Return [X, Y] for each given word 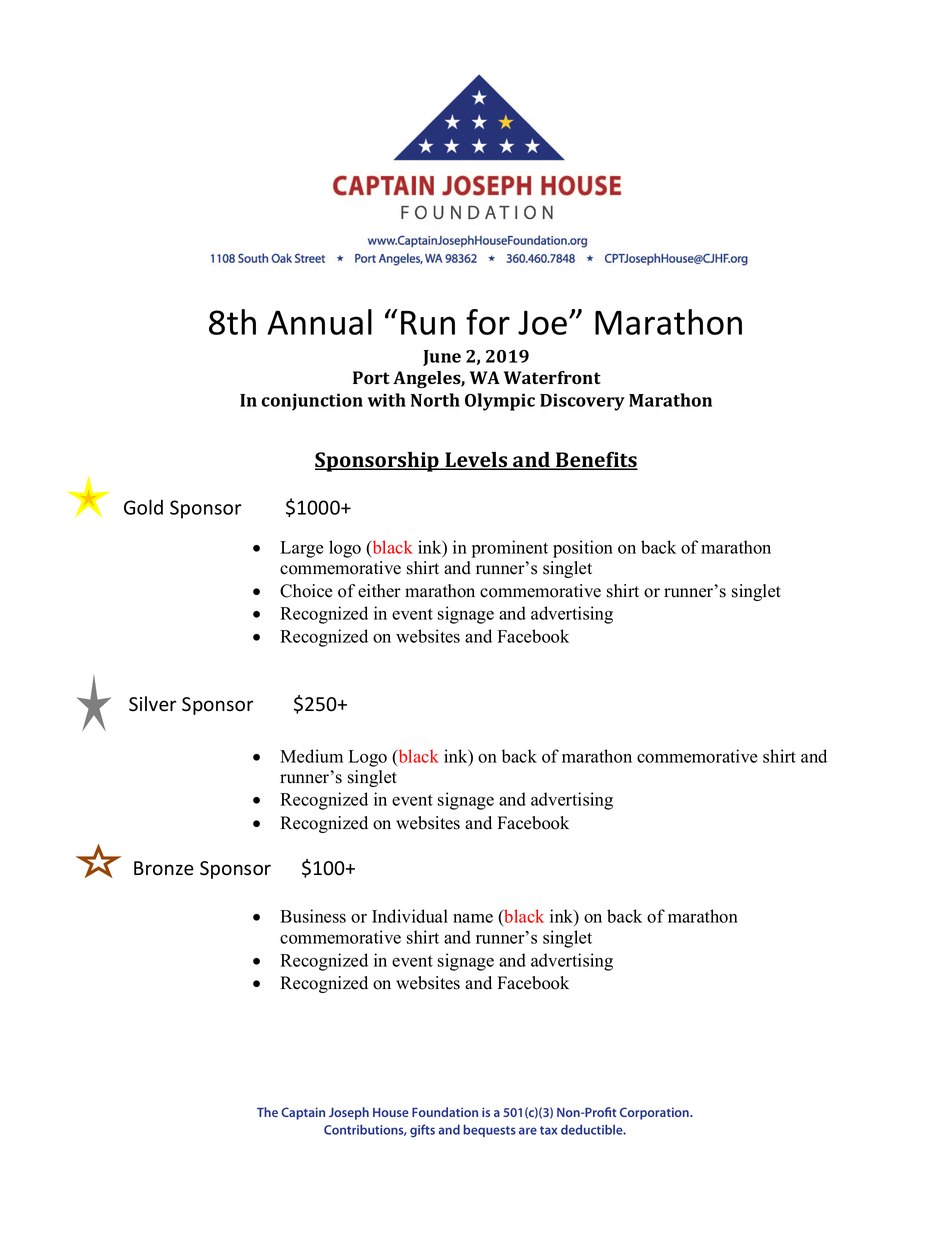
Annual [319, 322]
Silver [152, 704]
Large [302, 549]
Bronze [164, 868]
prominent [510, 549]
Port [371, 378]
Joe [544, 322]
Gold [143, 507]
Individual [410, 916]
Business [313, 916]
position [583, 549]
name [473, 918]
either [379, 591]
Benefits [596, 460]
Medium [311, 756]
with [387, 400]
